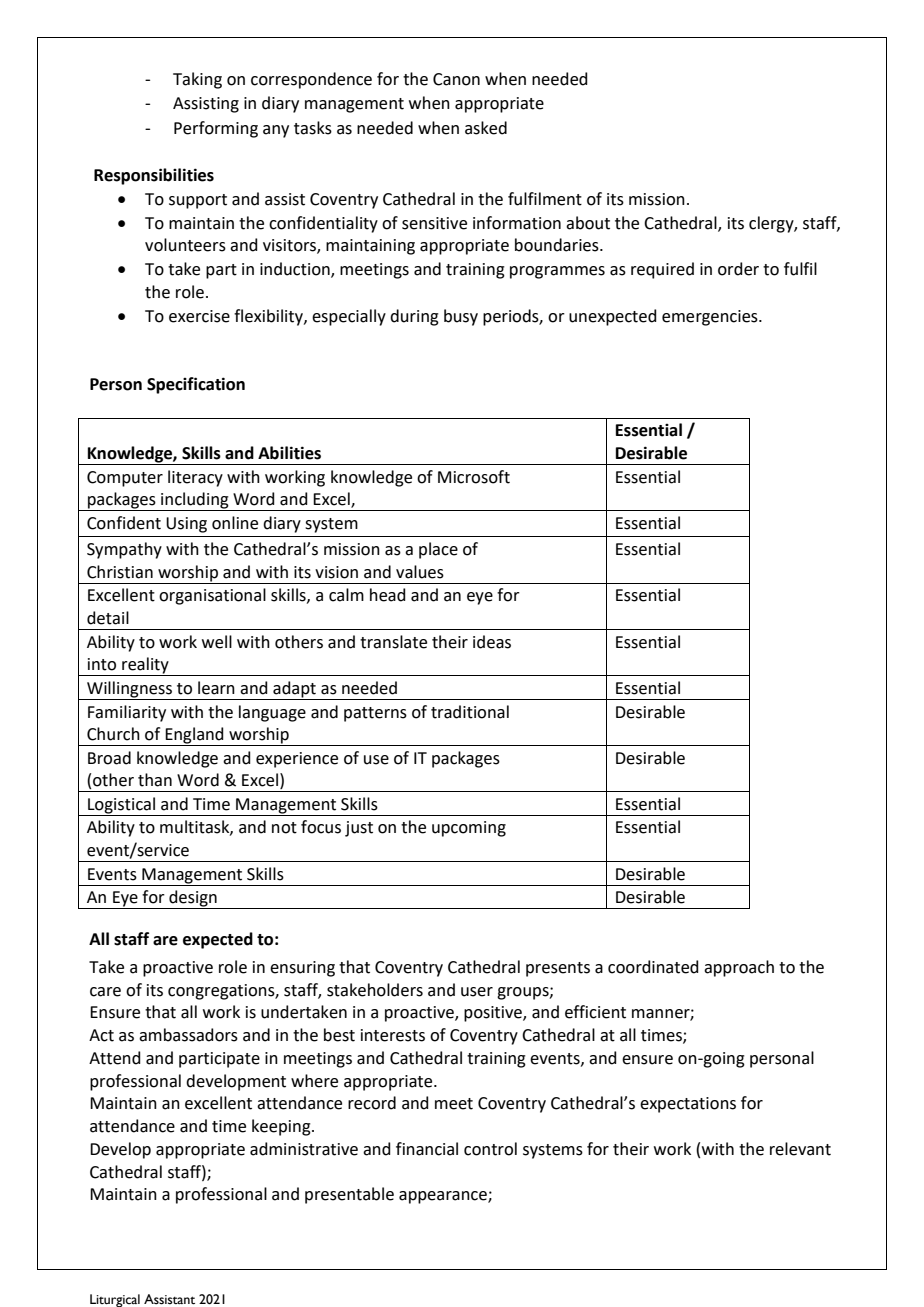 The width and height of the page is (924, 1307). I want to click on upcoming, so click(469, 829).
